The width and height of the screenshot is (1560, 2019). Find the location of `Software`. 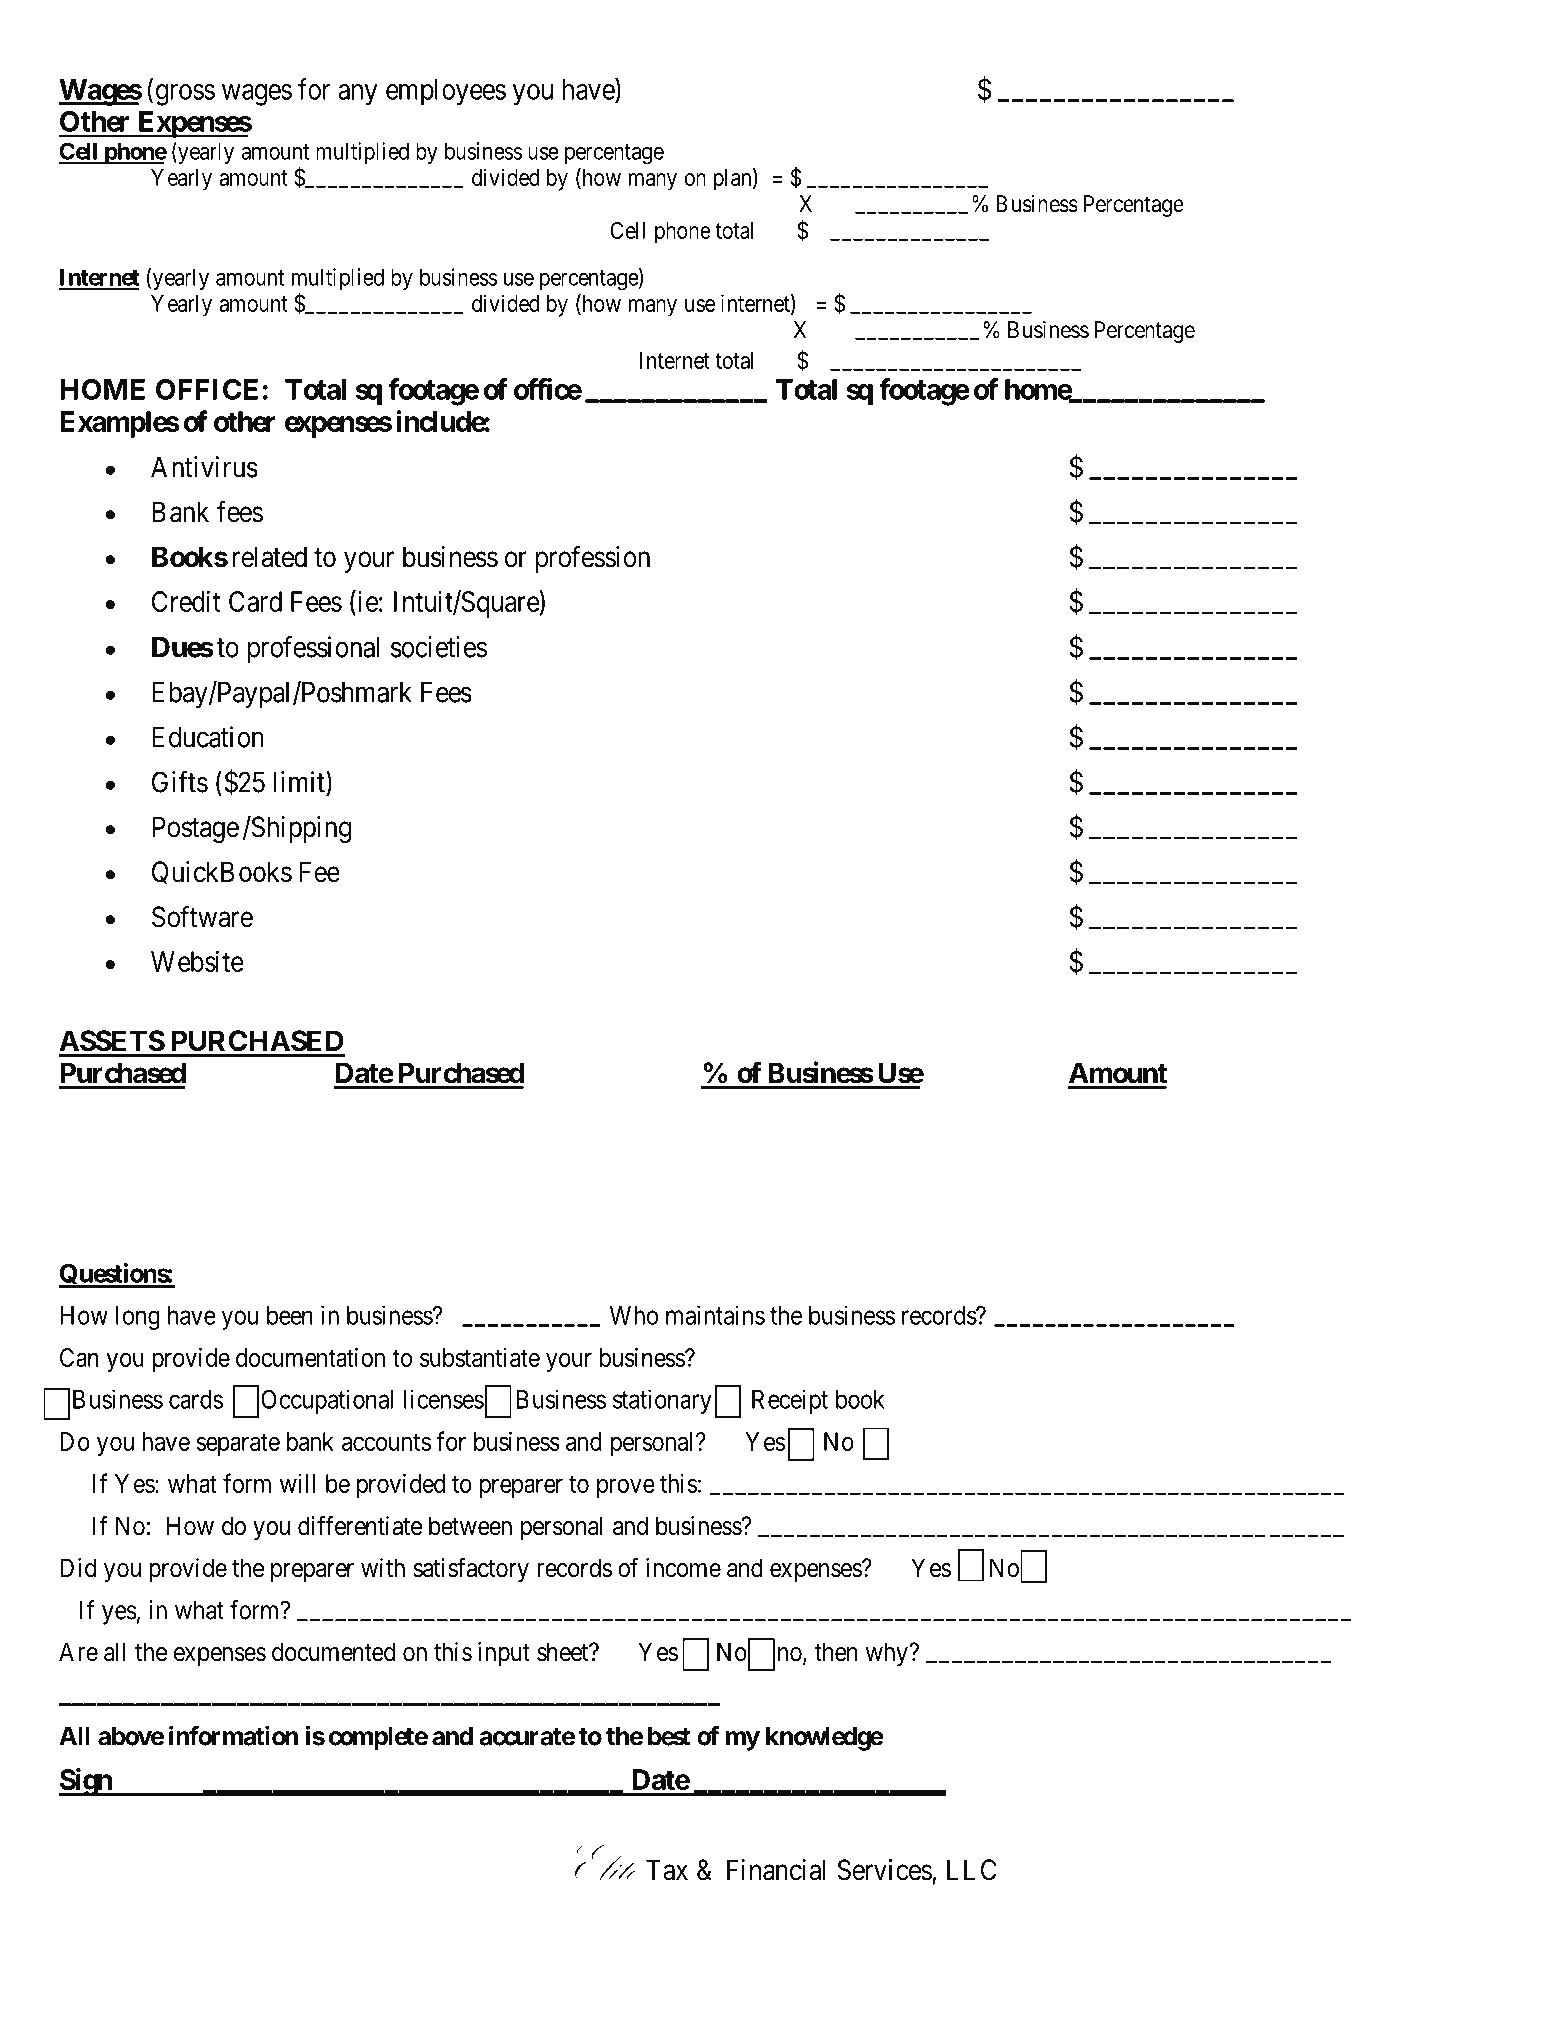

Software is located at coordinates (202, 916).
